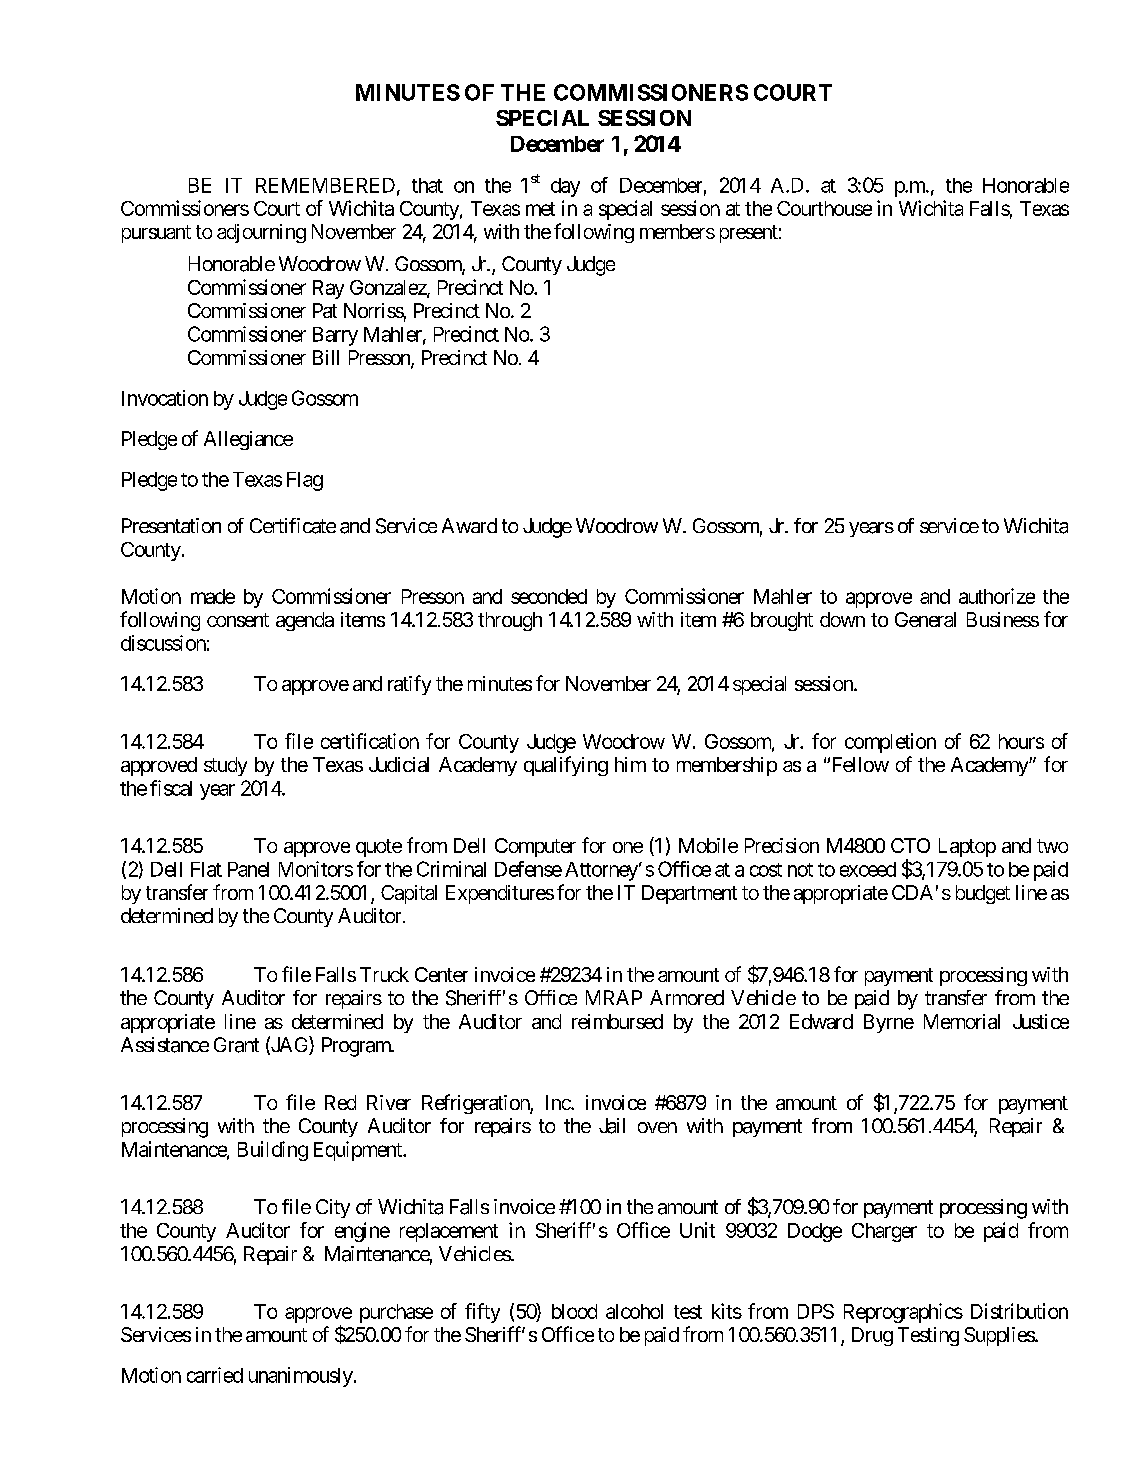 This document has width=1134, height=1468. Describe the element at coordinates (962, 1021) in the document. I see `Memorial` at that location.
